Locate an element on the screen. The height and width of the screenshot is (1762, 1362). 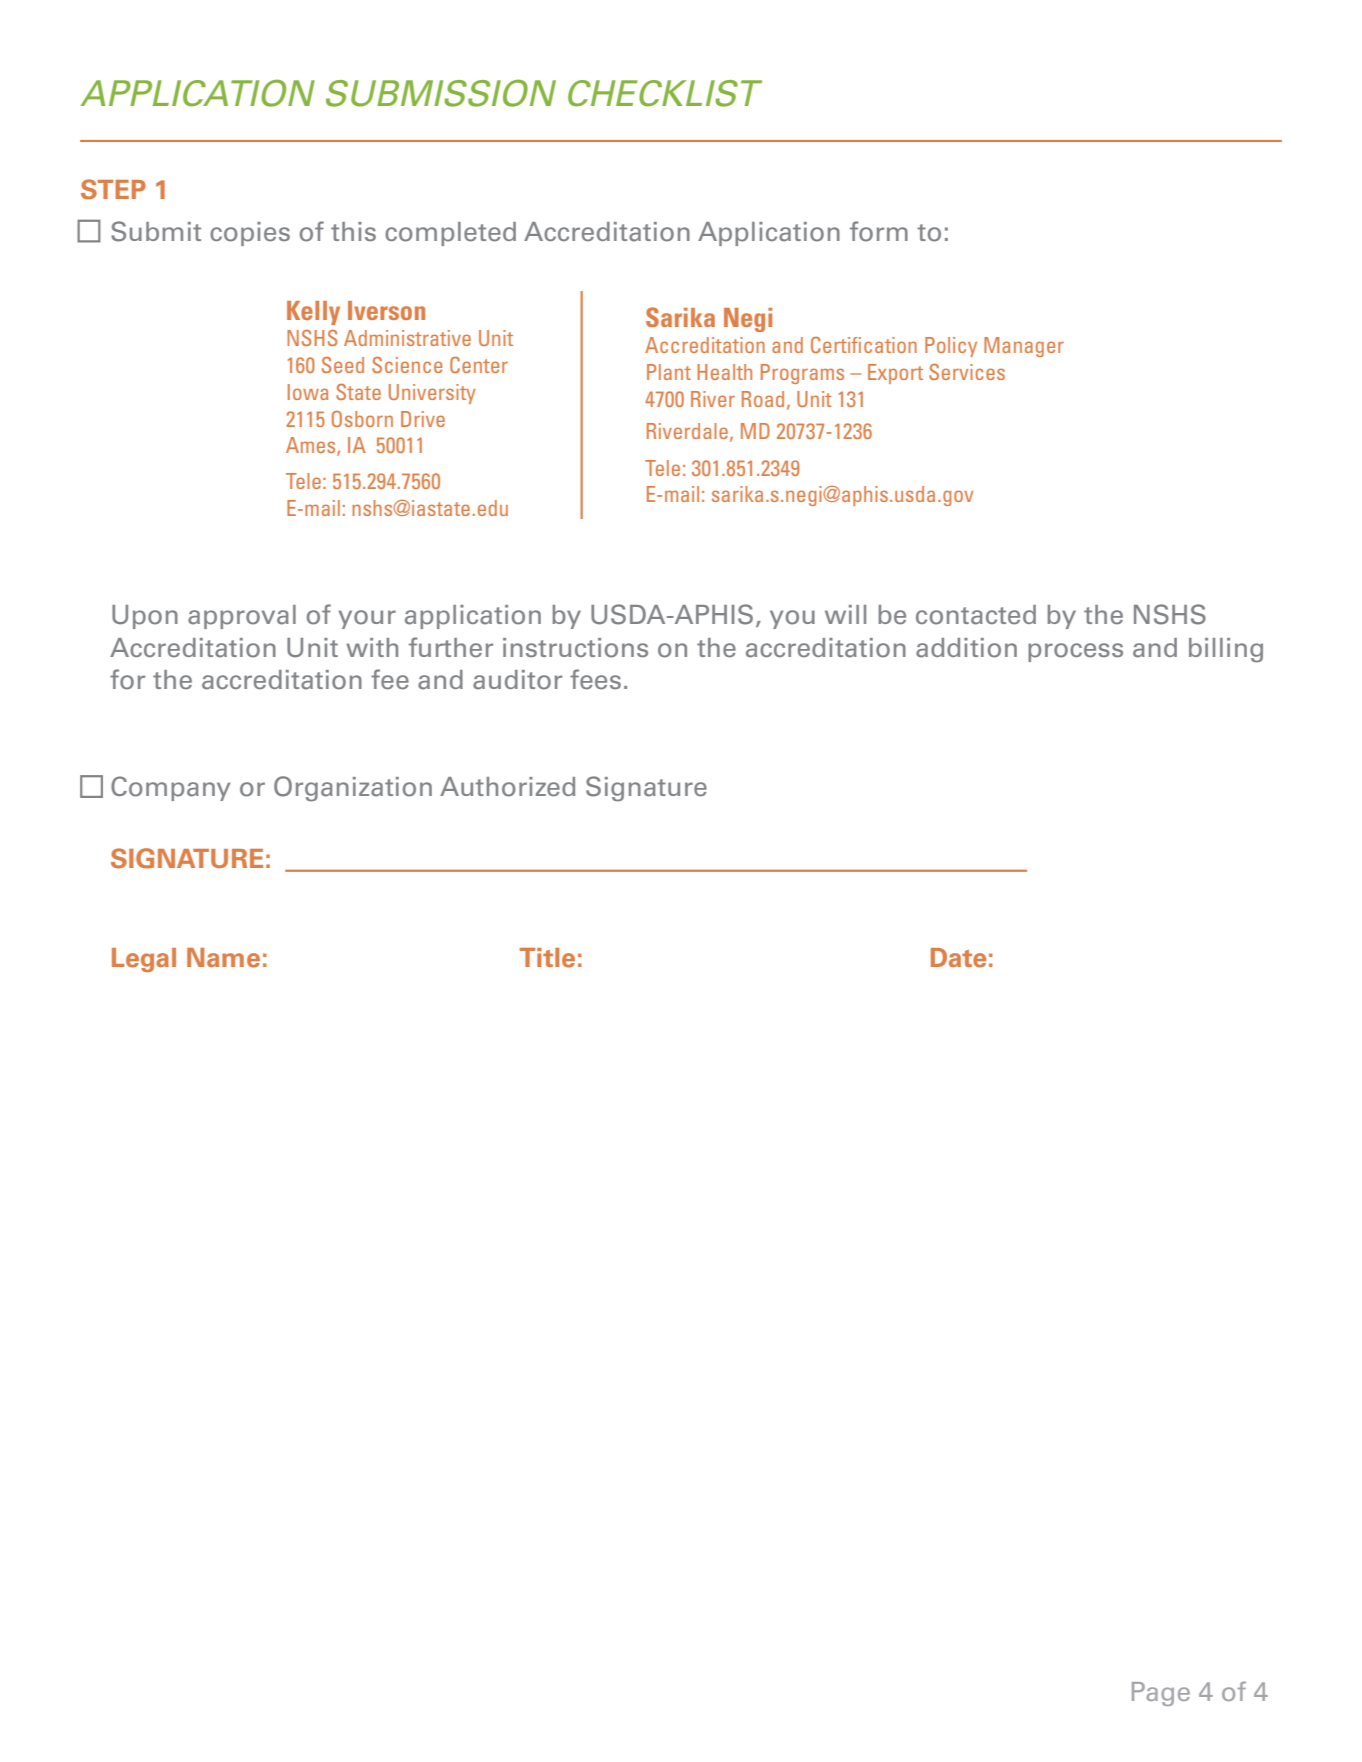
CHECKLIST is located at coordinates (665, 93).
